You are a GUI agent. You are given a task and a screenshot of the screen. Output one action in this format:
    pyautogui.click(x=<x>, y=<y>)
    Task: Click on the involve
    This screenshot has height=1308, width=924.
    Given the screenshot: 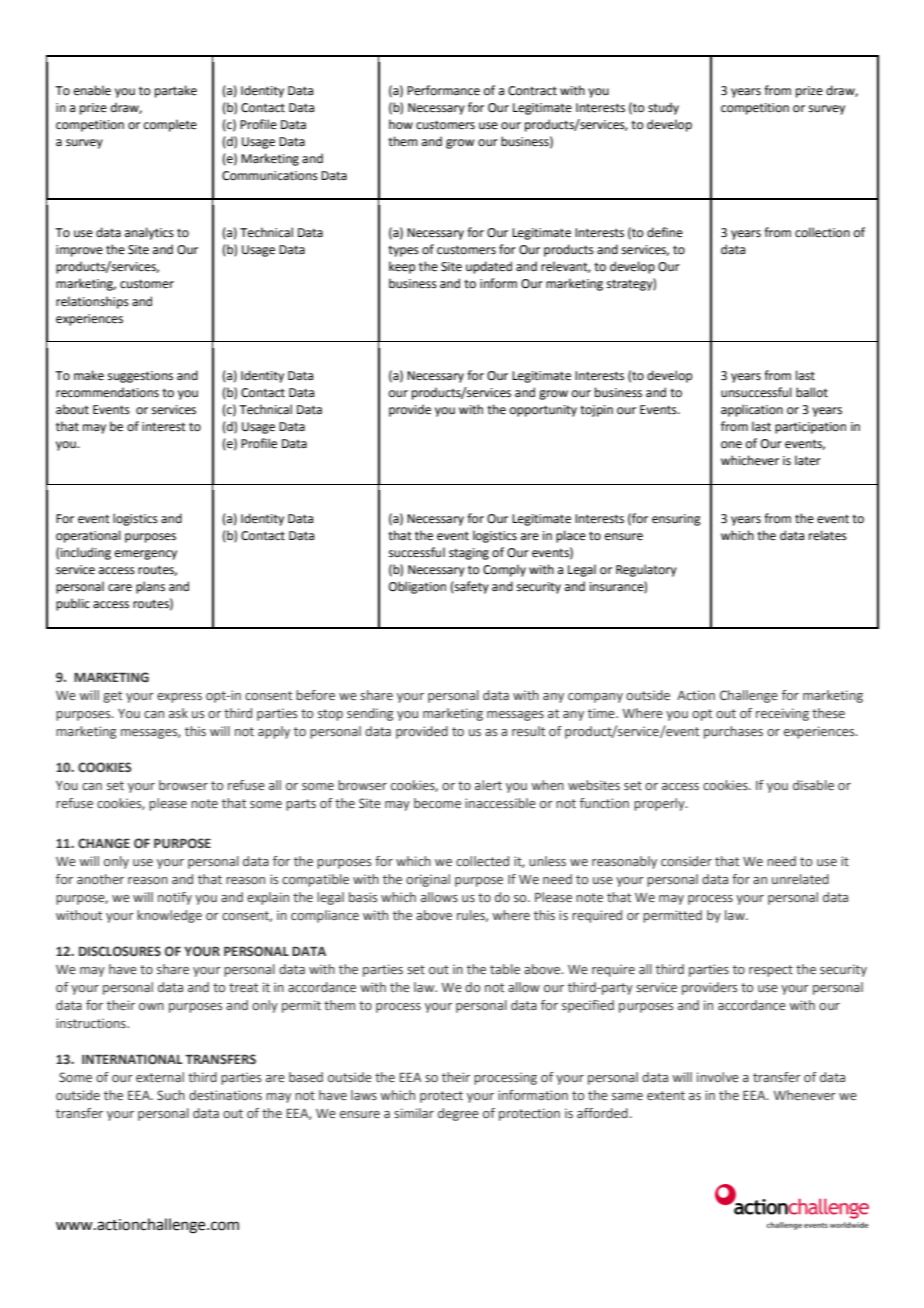 What is the action you would take?
    pyautogui.click(x=718, y=1077)
